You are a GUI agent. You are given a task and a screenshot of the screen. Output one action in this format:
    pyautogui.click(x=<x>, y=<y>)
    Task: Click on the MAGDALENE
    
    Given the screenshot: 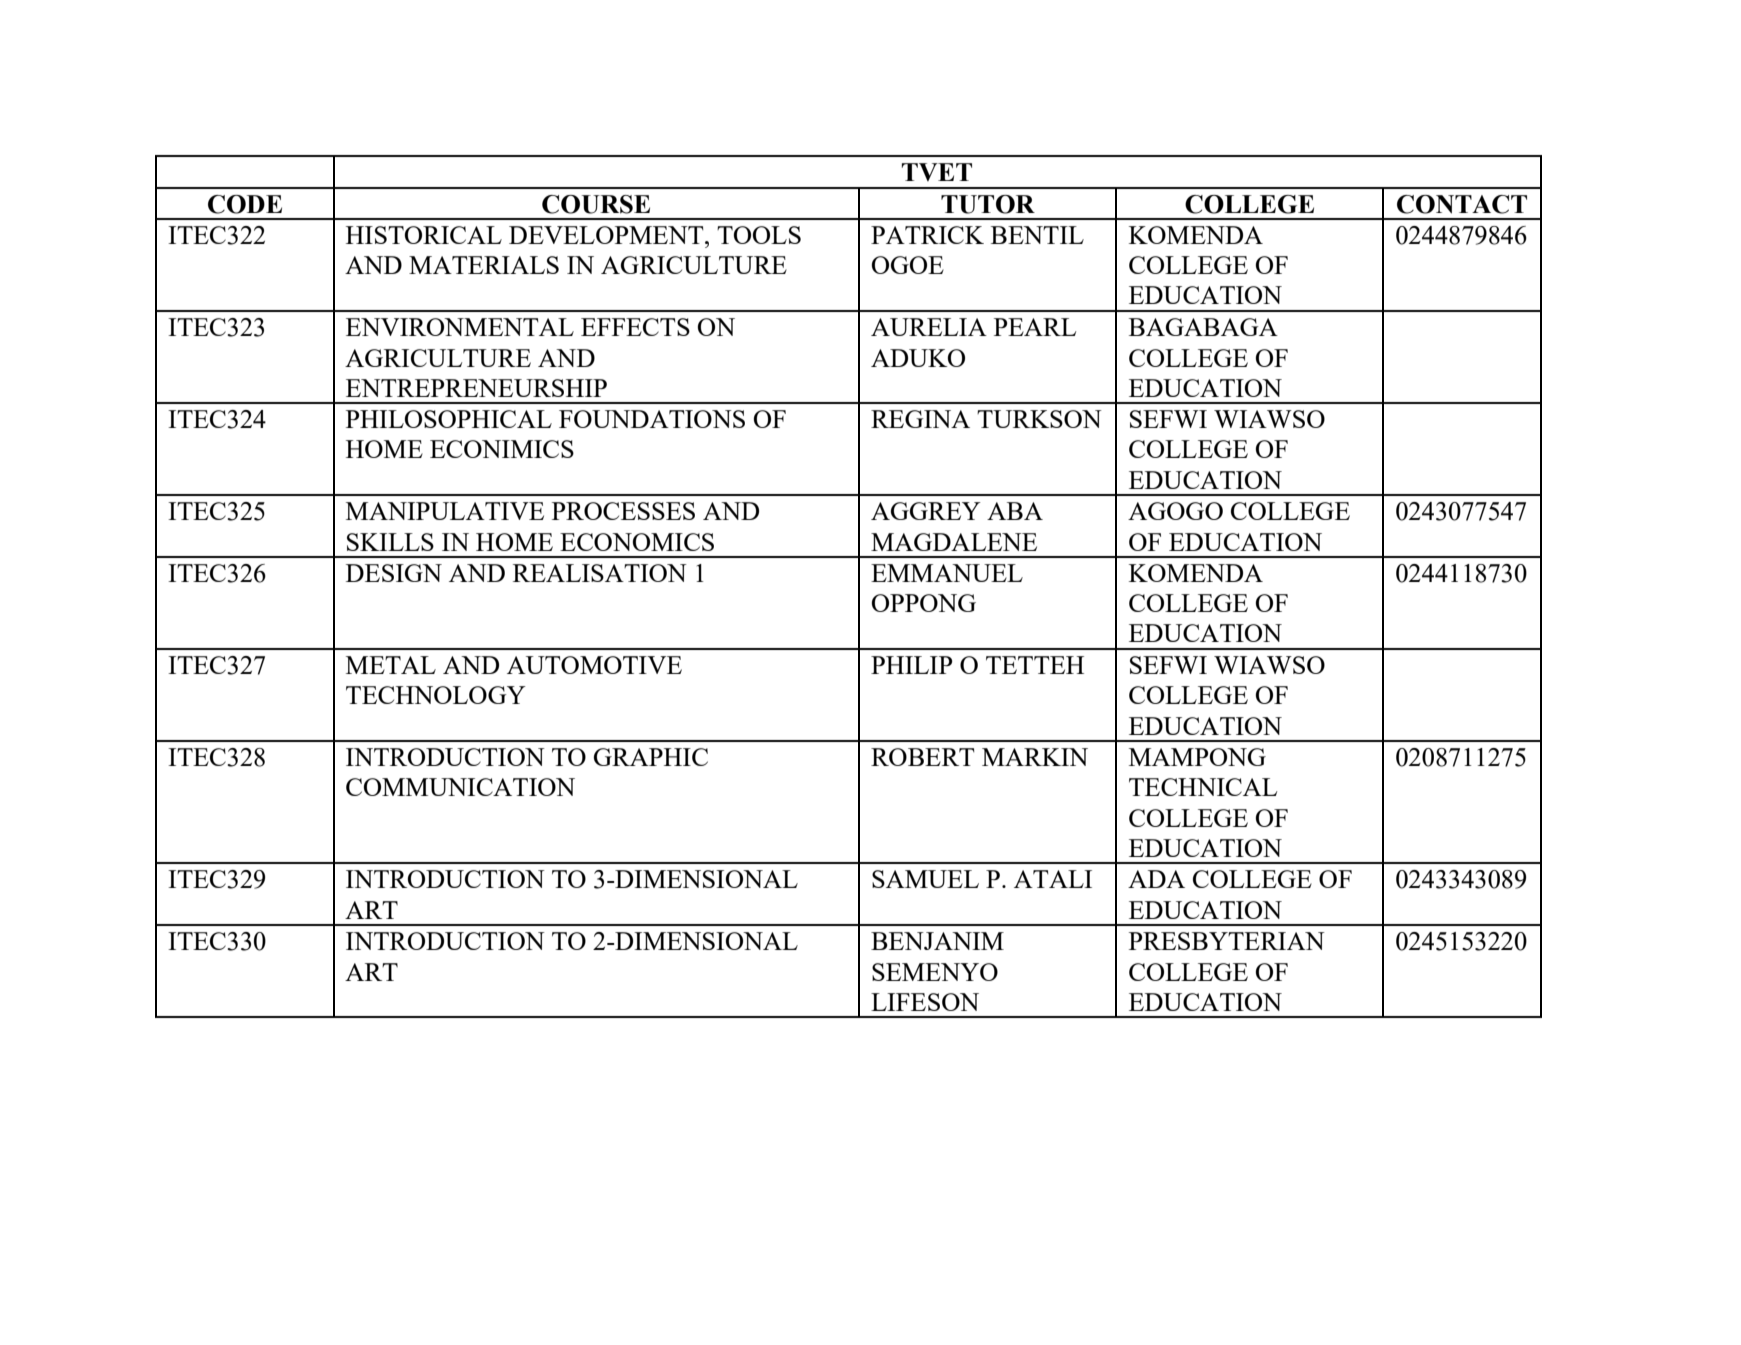 What is the action you would take?
    pyautogui.click(x=954, y=542)
